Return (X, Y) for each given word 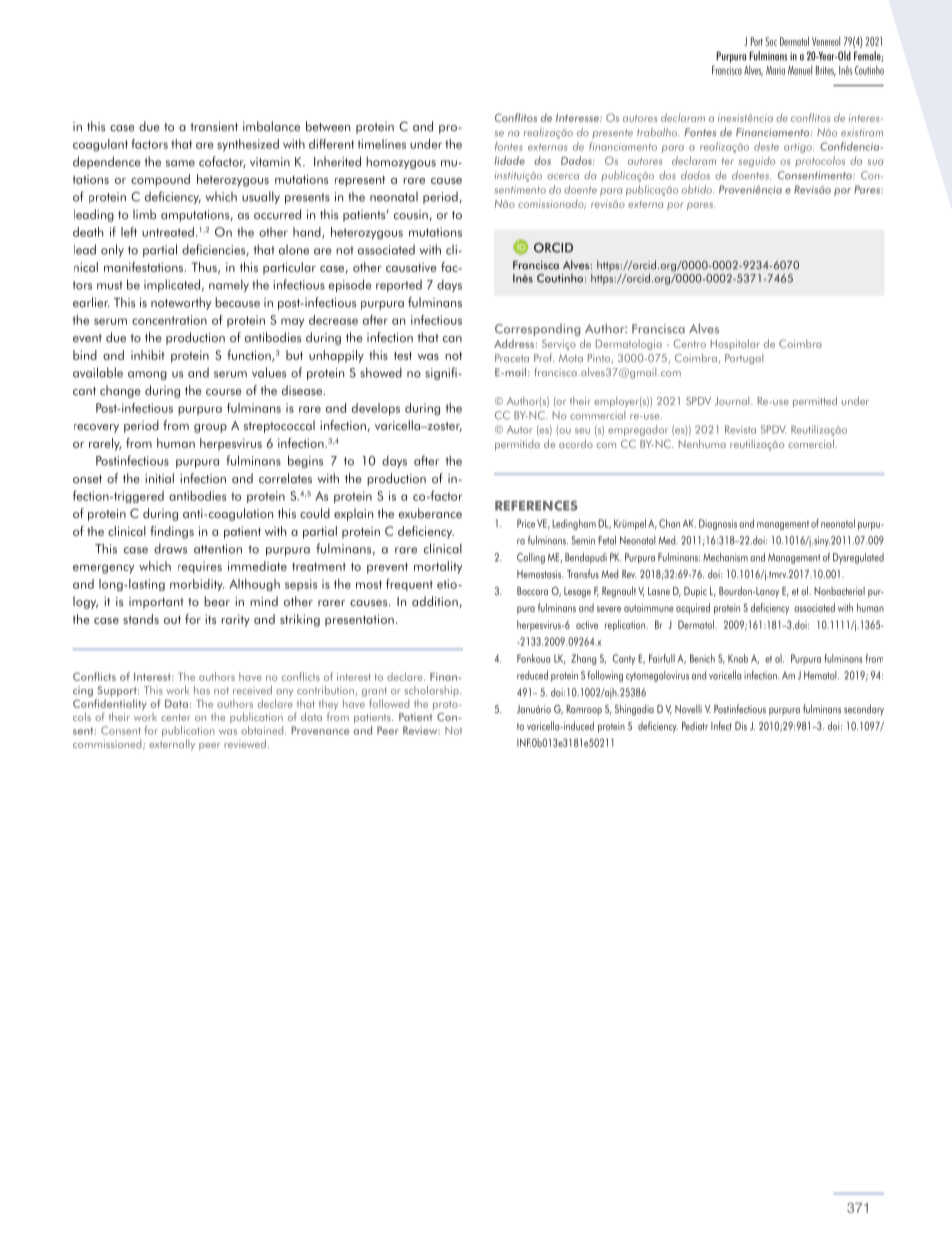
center (175, 717)
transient (214, 126)
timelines (382, 144)
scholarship (432, 691)
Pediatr (695, 726)
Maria (775, 70)
